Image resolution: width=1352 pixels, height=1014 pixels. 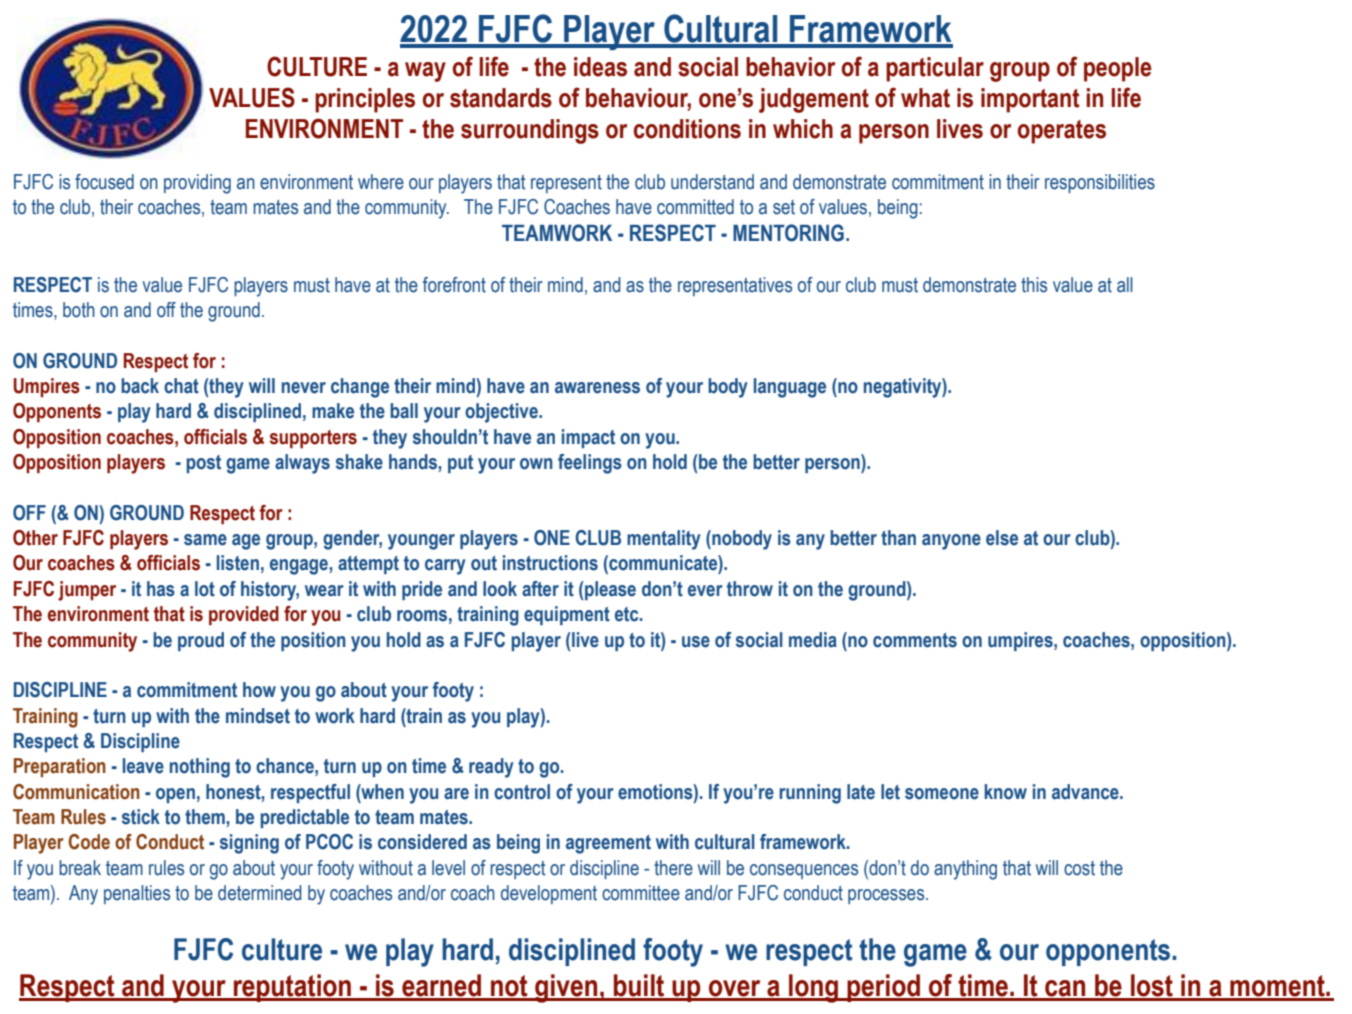 I want to click on open, so click(x=175, y=795).
